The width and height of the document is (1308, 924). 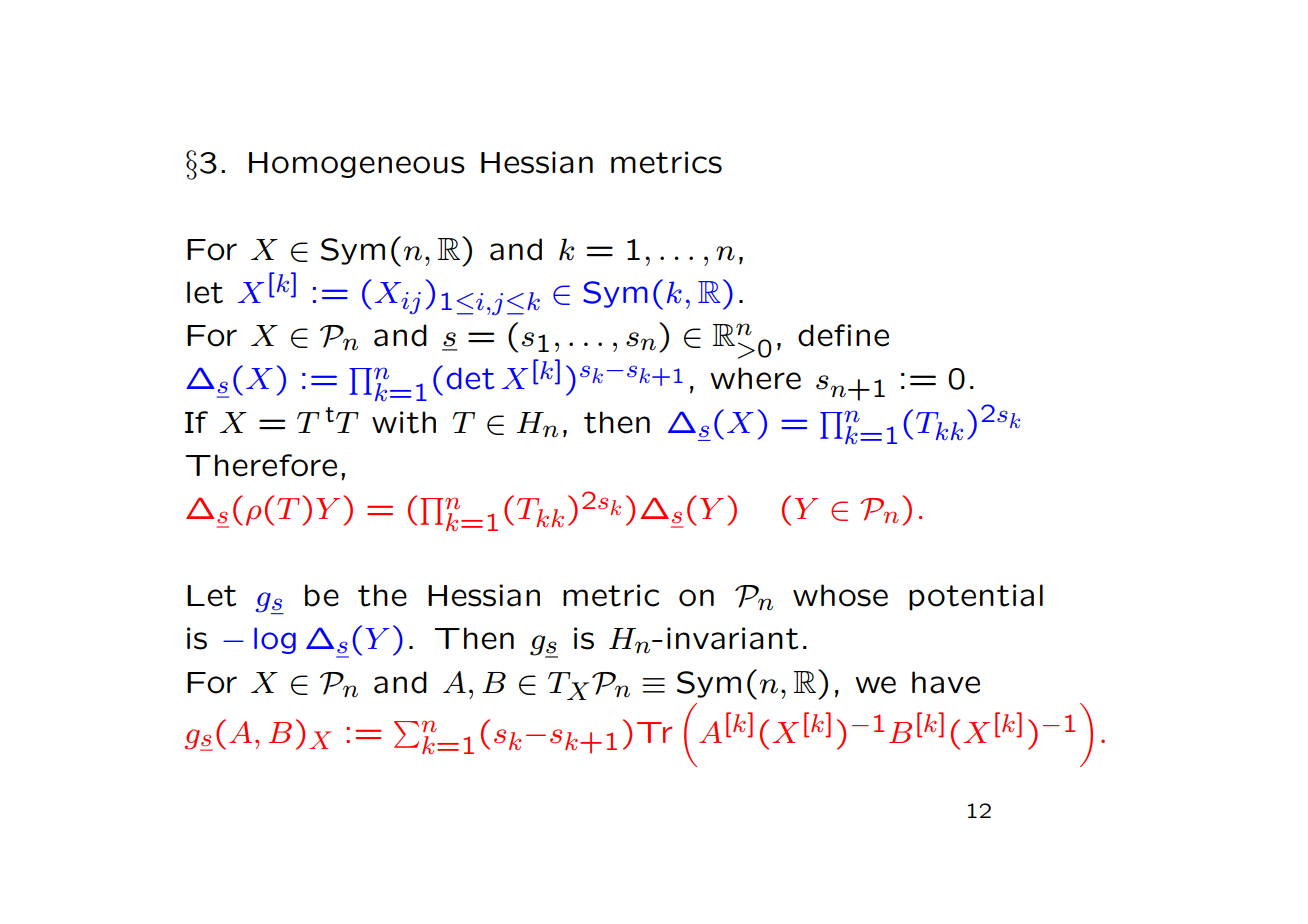 I want to click on log, so click(x=275, y=640).
